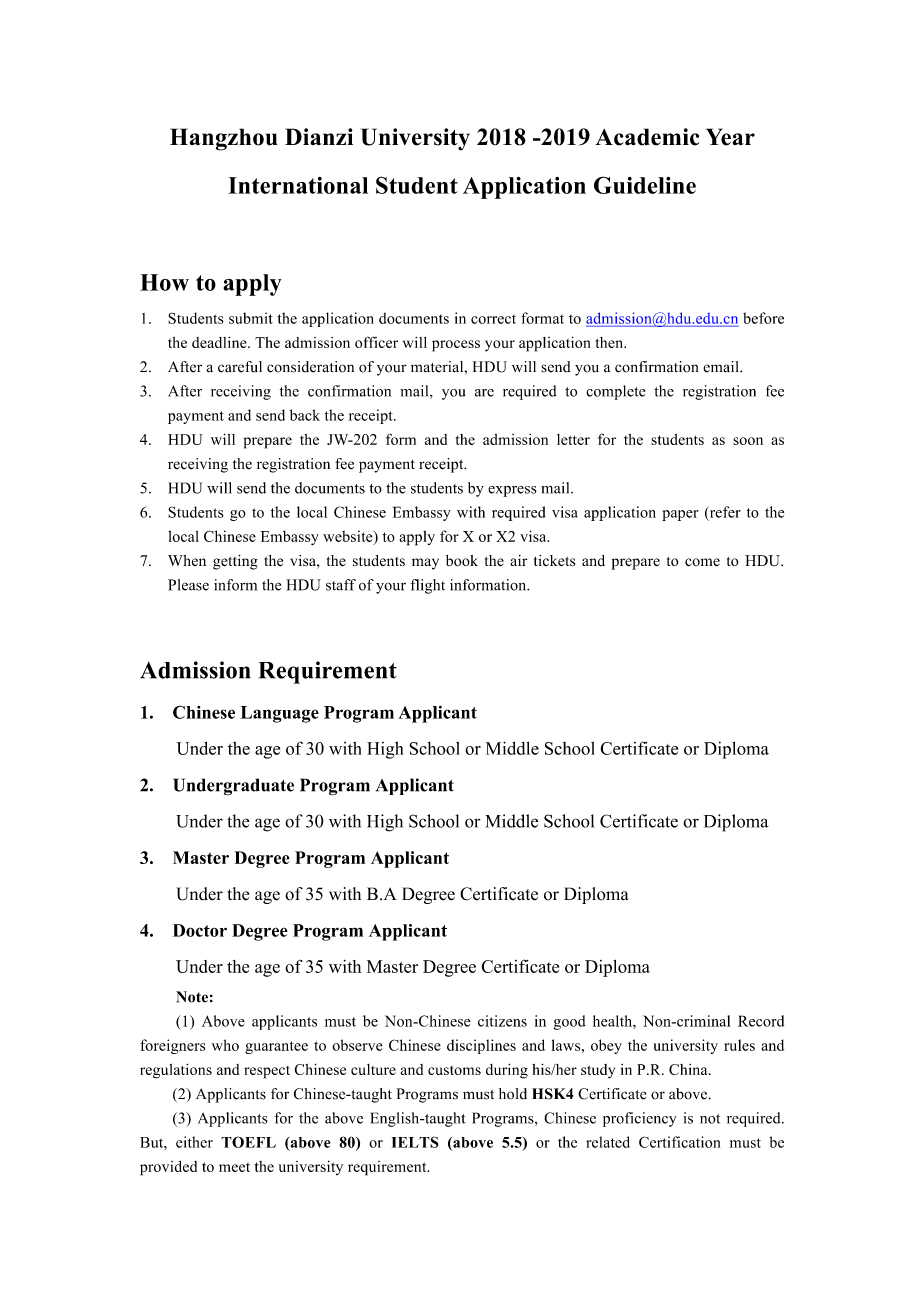  Describe the element at coordinates (298, 185) in the image. I see `International` at that location.
